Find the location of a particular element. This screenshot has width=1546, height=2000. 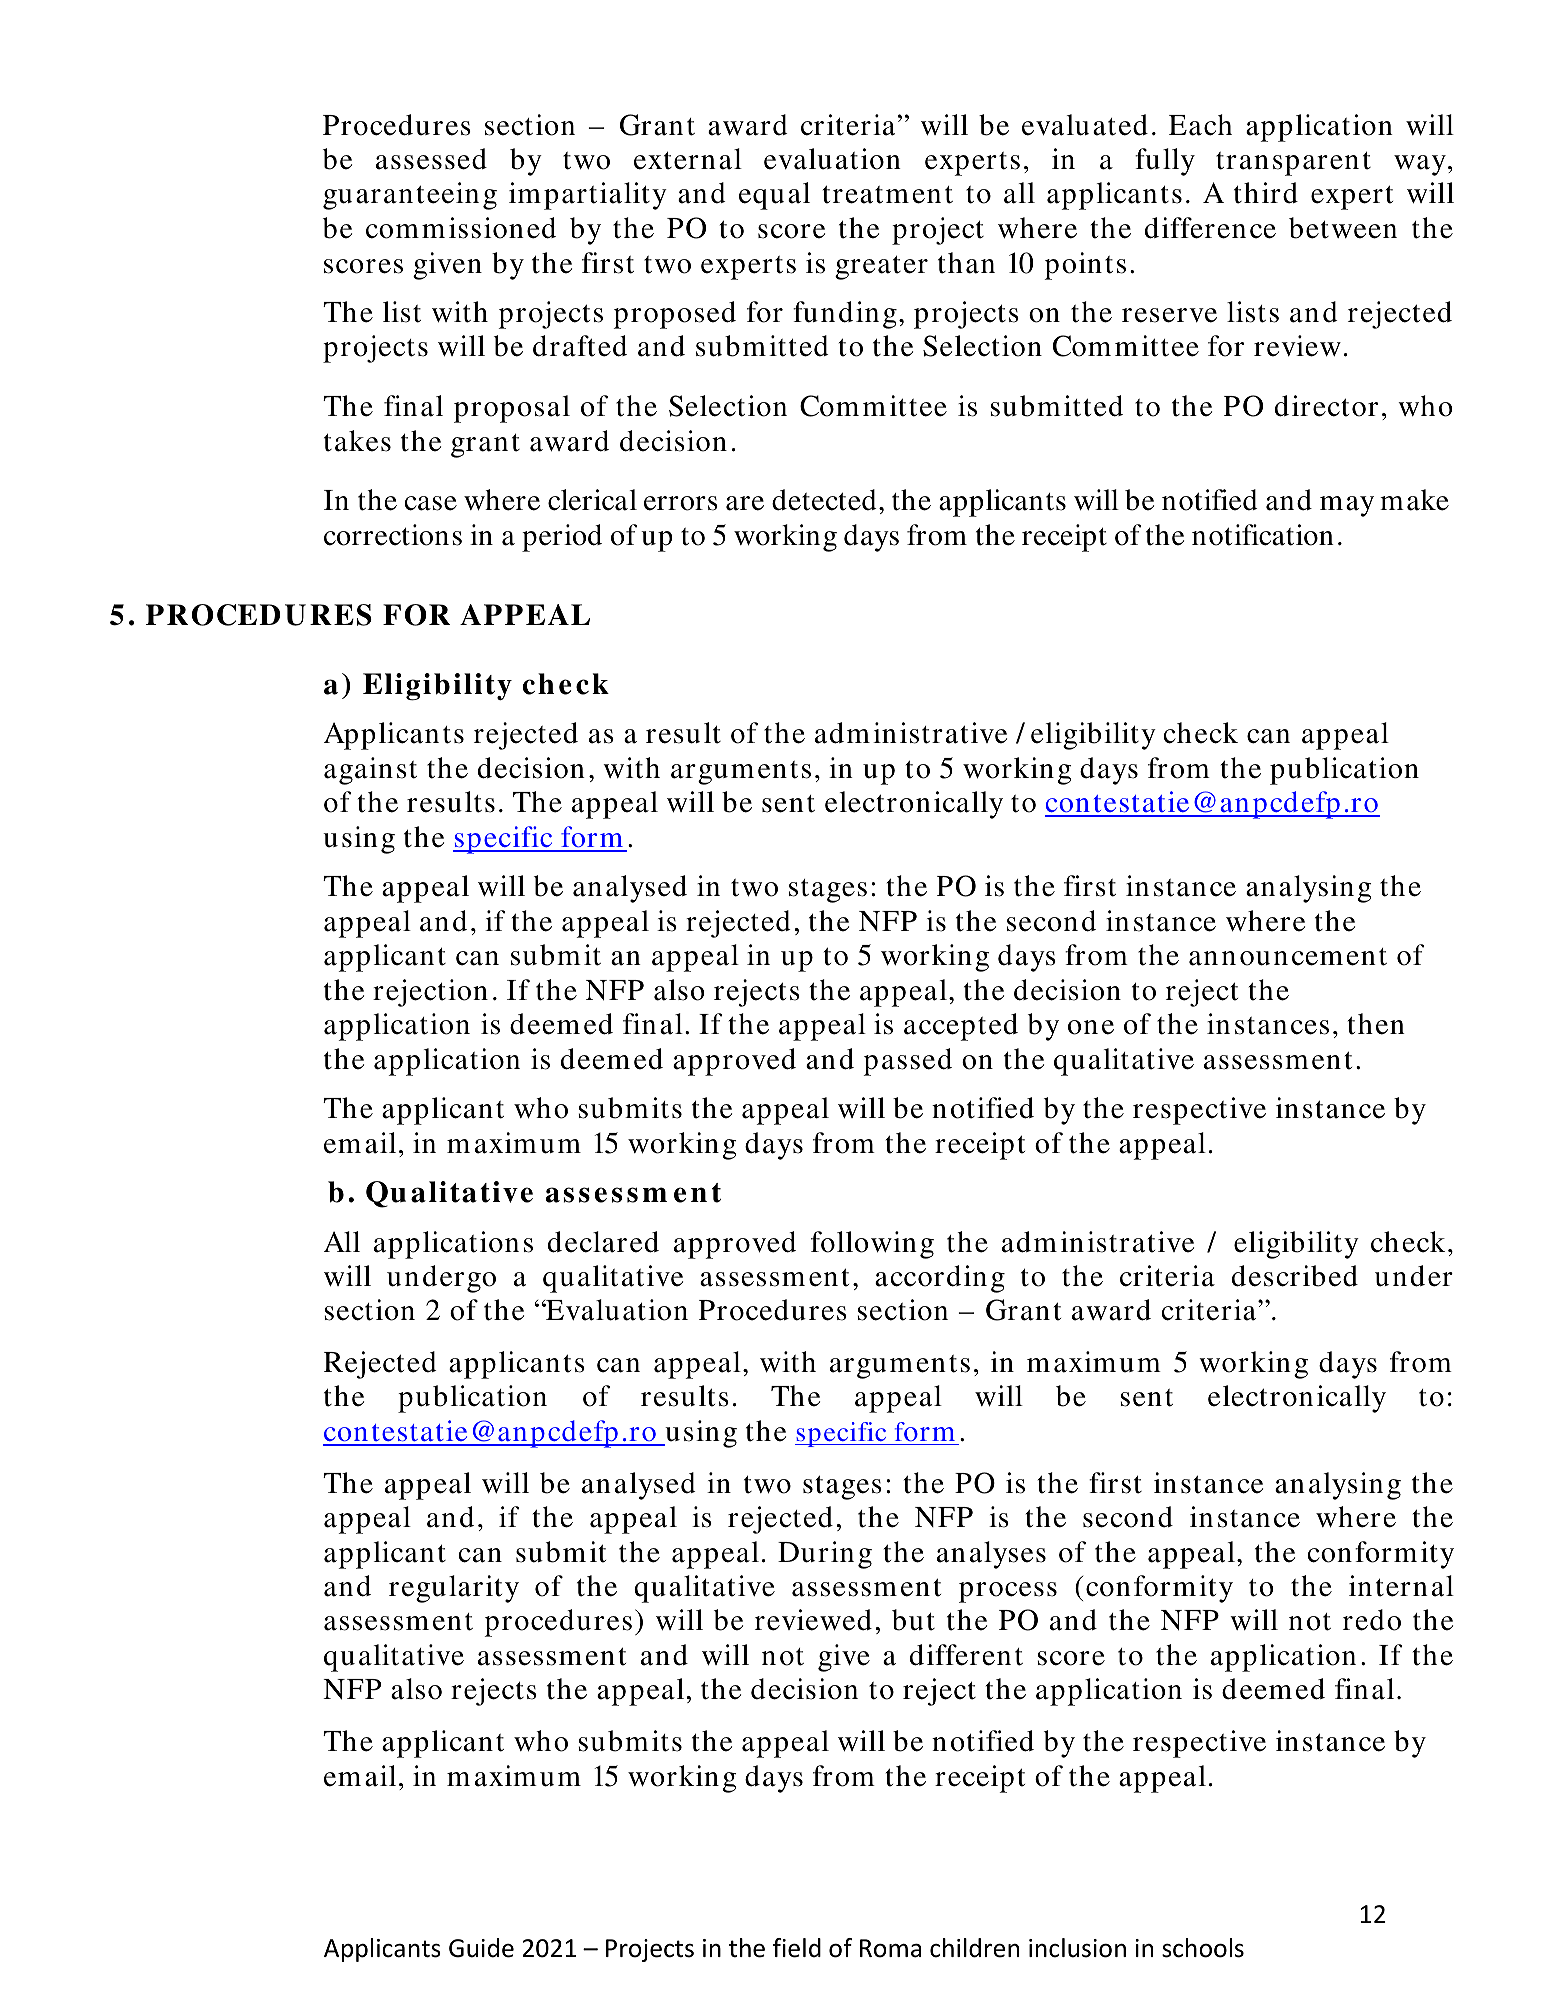

declared is located at coordinates (603, 1242).
